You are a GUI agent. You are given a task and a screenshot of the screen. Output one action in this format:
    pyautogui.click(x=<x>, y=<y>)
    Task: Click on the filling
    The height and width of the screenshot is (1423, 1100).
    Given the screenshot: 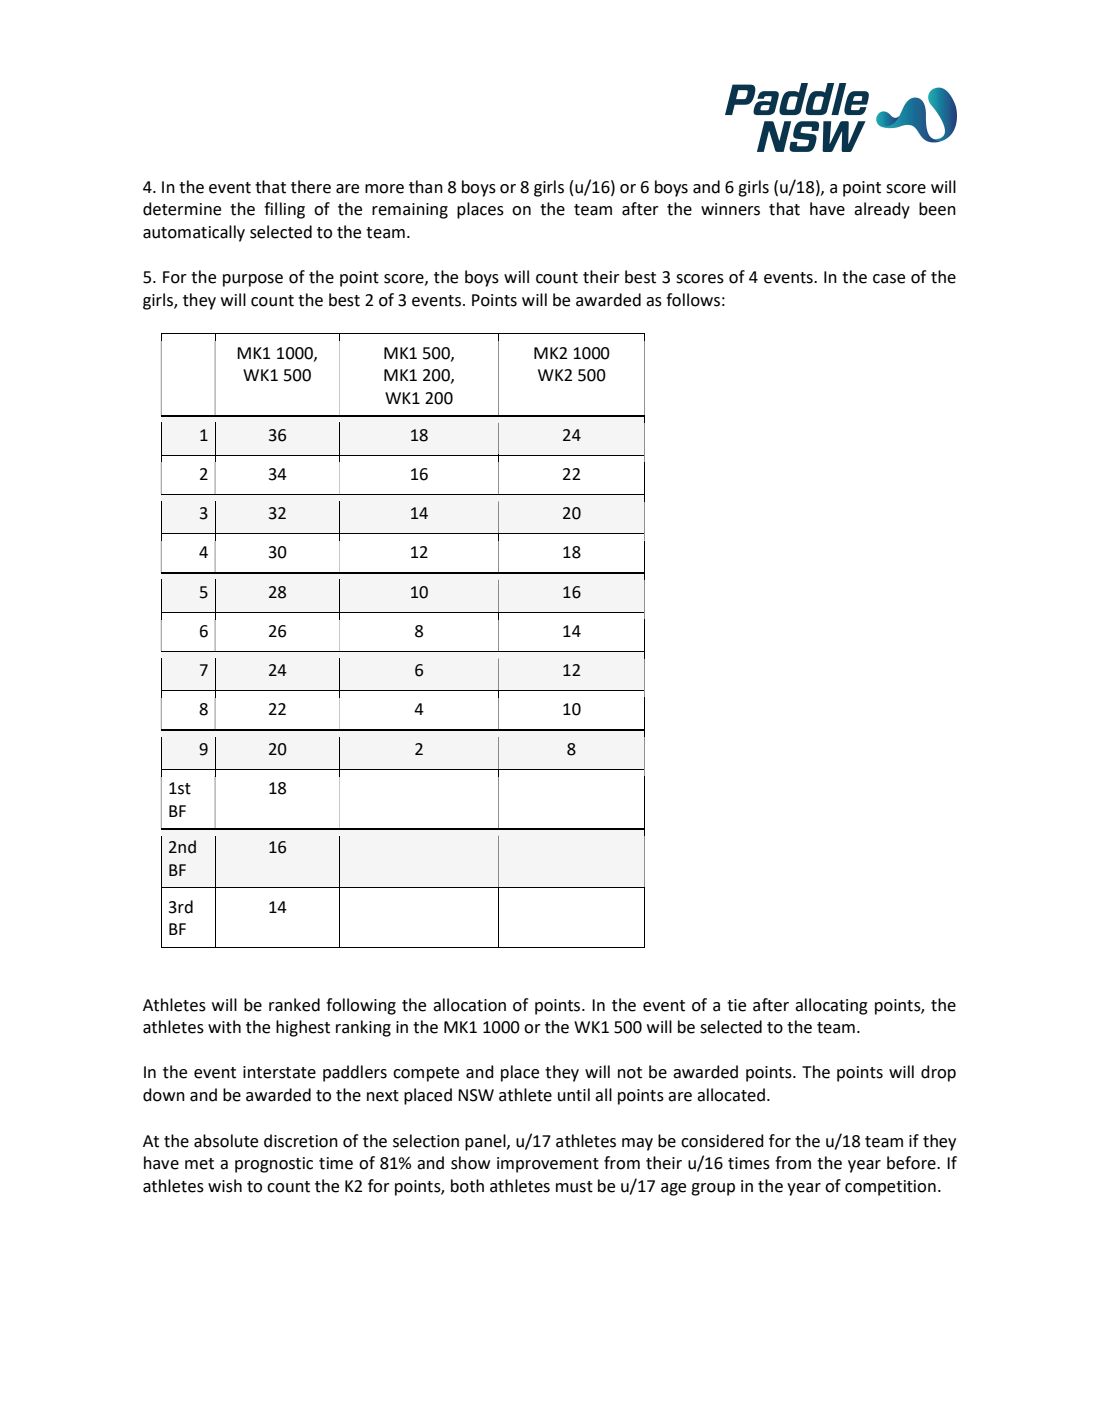 What is the action you would take?
    pyautogui.click(x=284, y=210)
